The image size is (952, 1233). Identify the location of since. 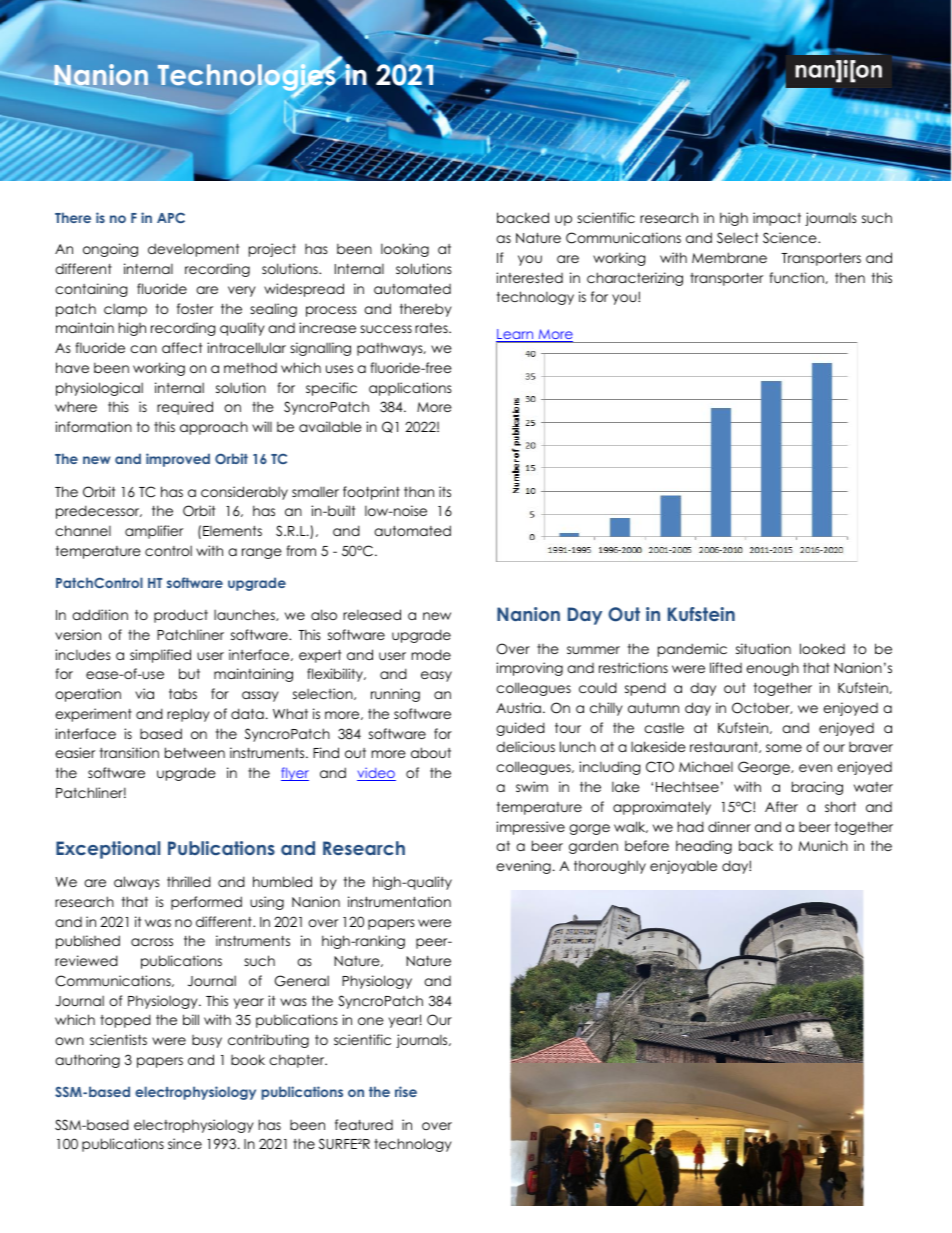
(185, 1143).
